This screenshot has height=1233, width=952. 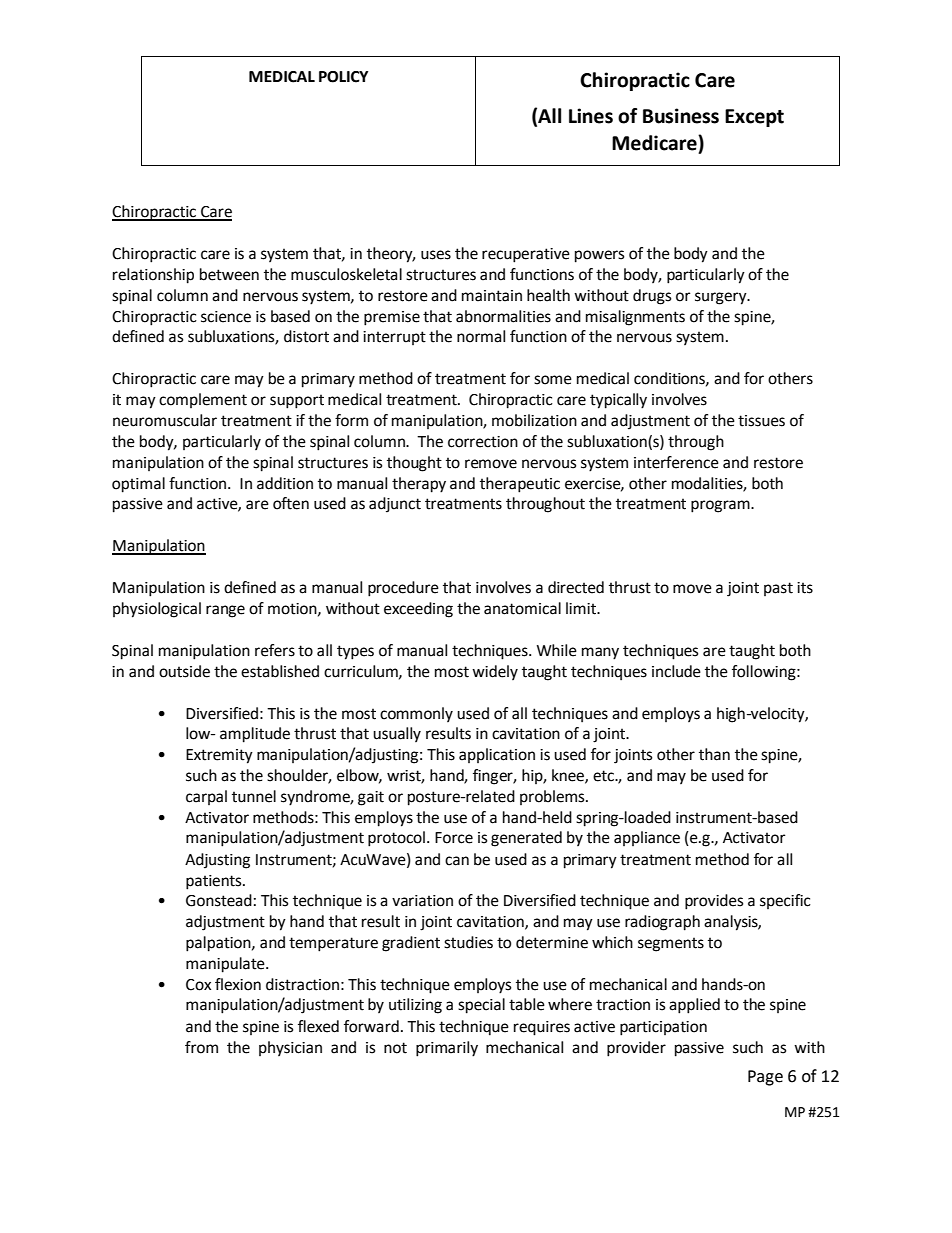 What do you see at coordinates (201, 1047) in the screenshot?
I see `from` at bounding box center [201, 1047].
